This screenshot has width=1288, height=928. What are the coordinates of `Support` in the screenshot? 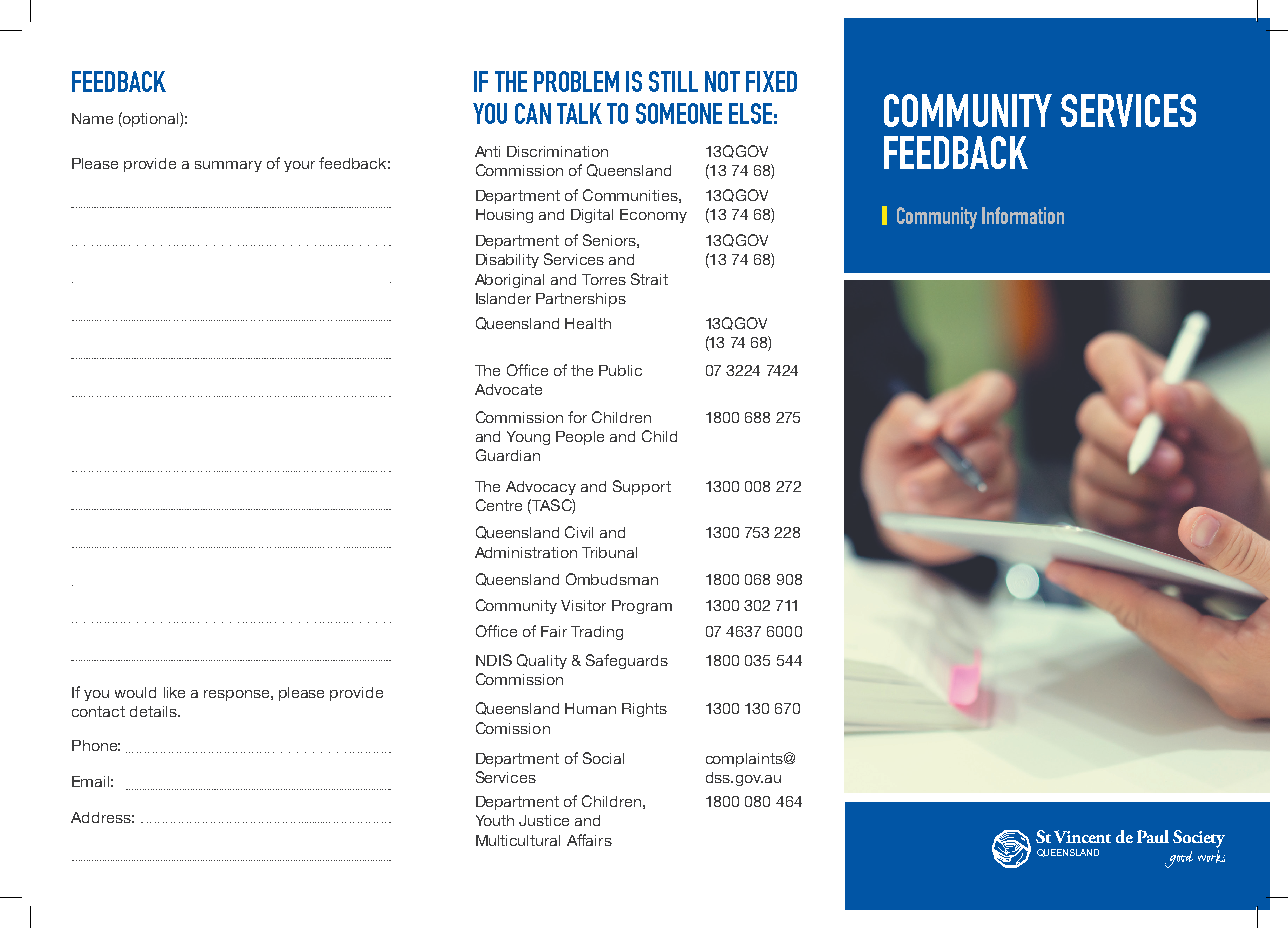 It's located at (642, 487).
